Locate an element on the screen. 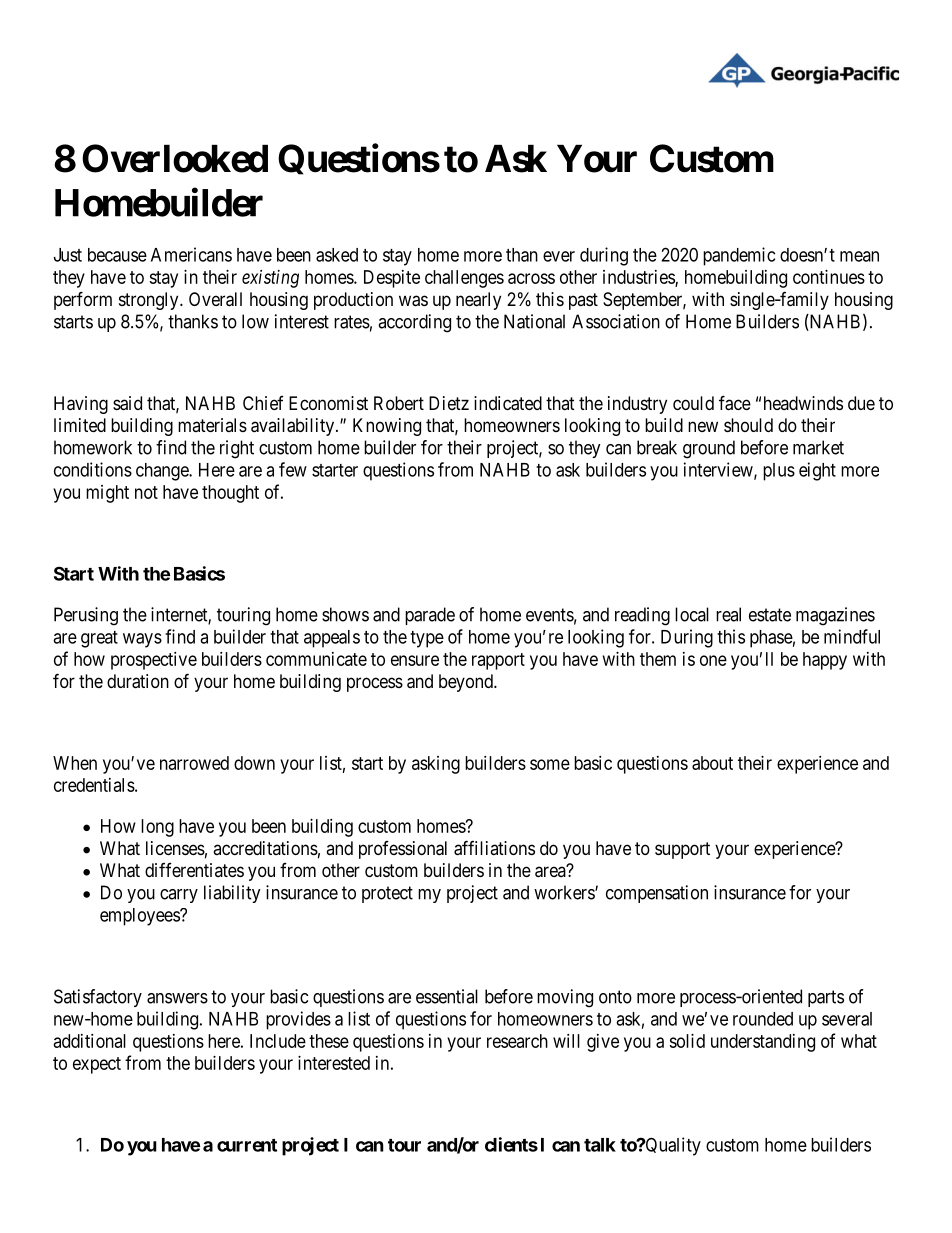  asking is located at coordinates (436, 765).
